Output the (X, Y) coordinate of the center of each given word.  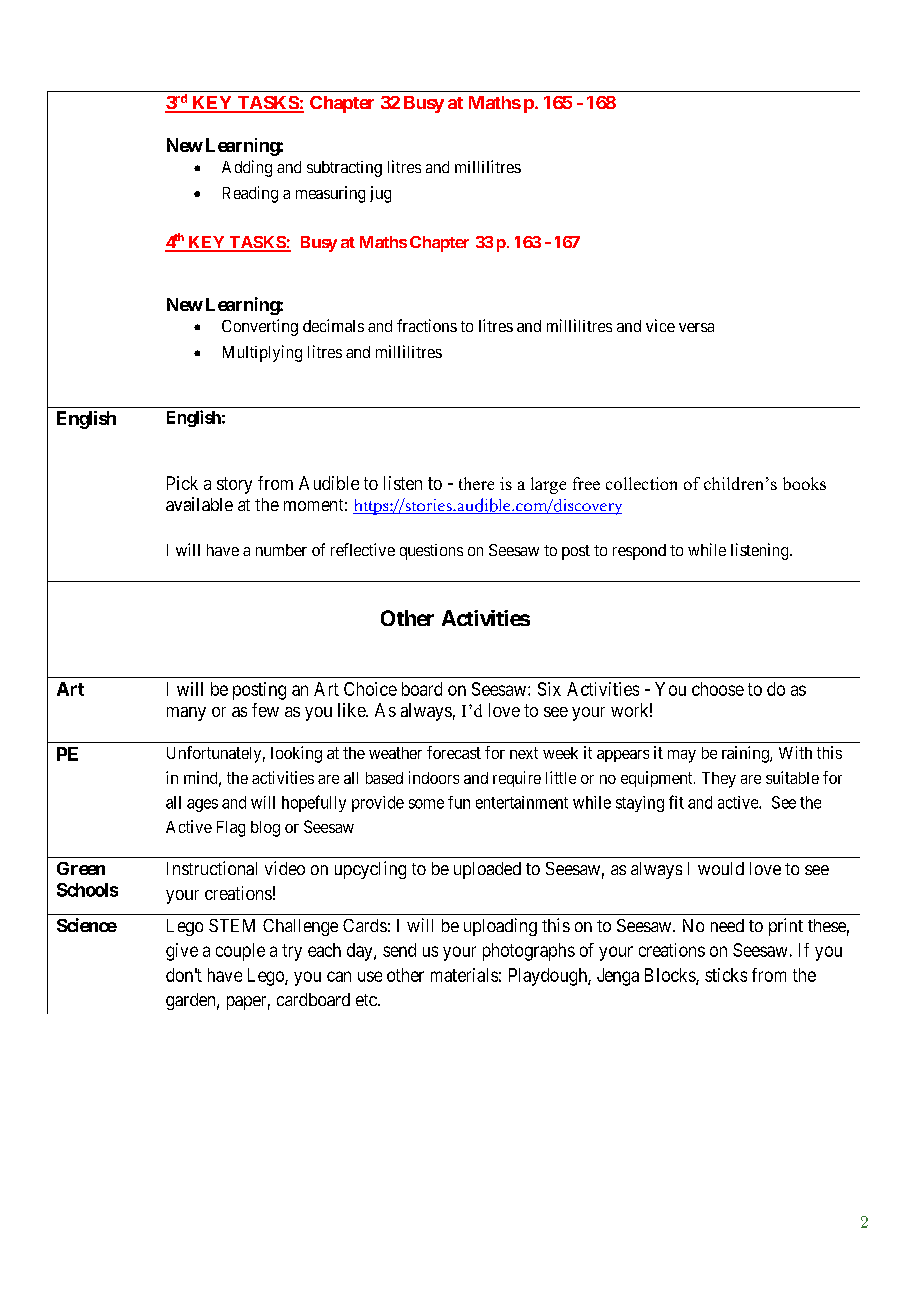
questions (431, 552)
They (719, 780)
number (281, 550)
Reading (250, 194)
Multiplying (262, 353)
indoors (434, 777)
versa (696, 327)
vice (660, 325)
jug (380, 194)
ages (202, 805)
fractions (427, 325)
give (182, 952)
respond (639, 552)
